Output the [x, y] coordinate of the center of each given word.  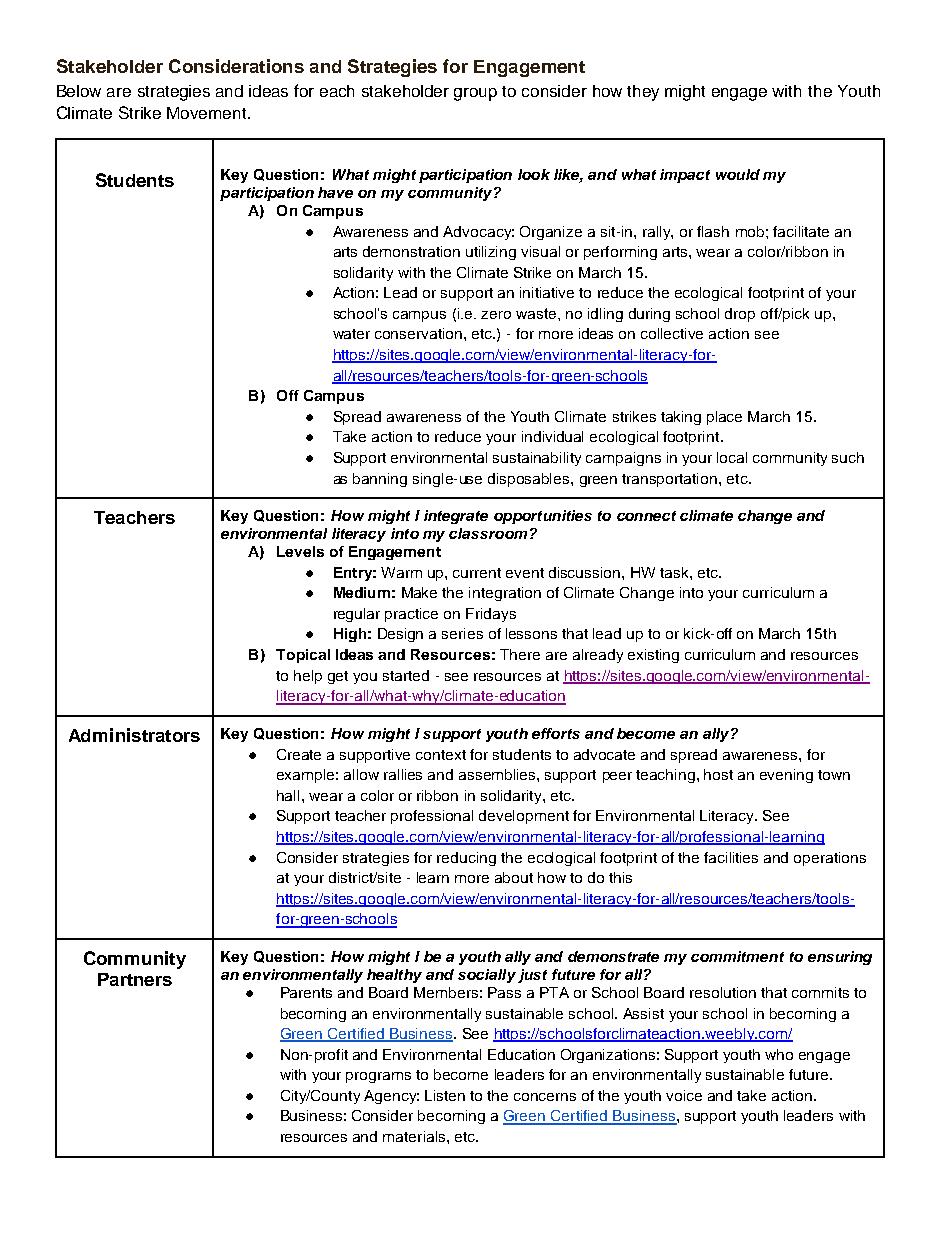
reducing [466, 859]
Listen [445, 1095]
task [675, 572]
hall [288, 795]
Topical [303, 656]
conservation [418, 333]
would [738, 174]
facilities [731, 857]
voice [684, 1095]
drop [740, 315]
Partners [135, 979]
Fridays [491, 615]
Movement [208, 113]
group [475, 94]
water [351, 334]
